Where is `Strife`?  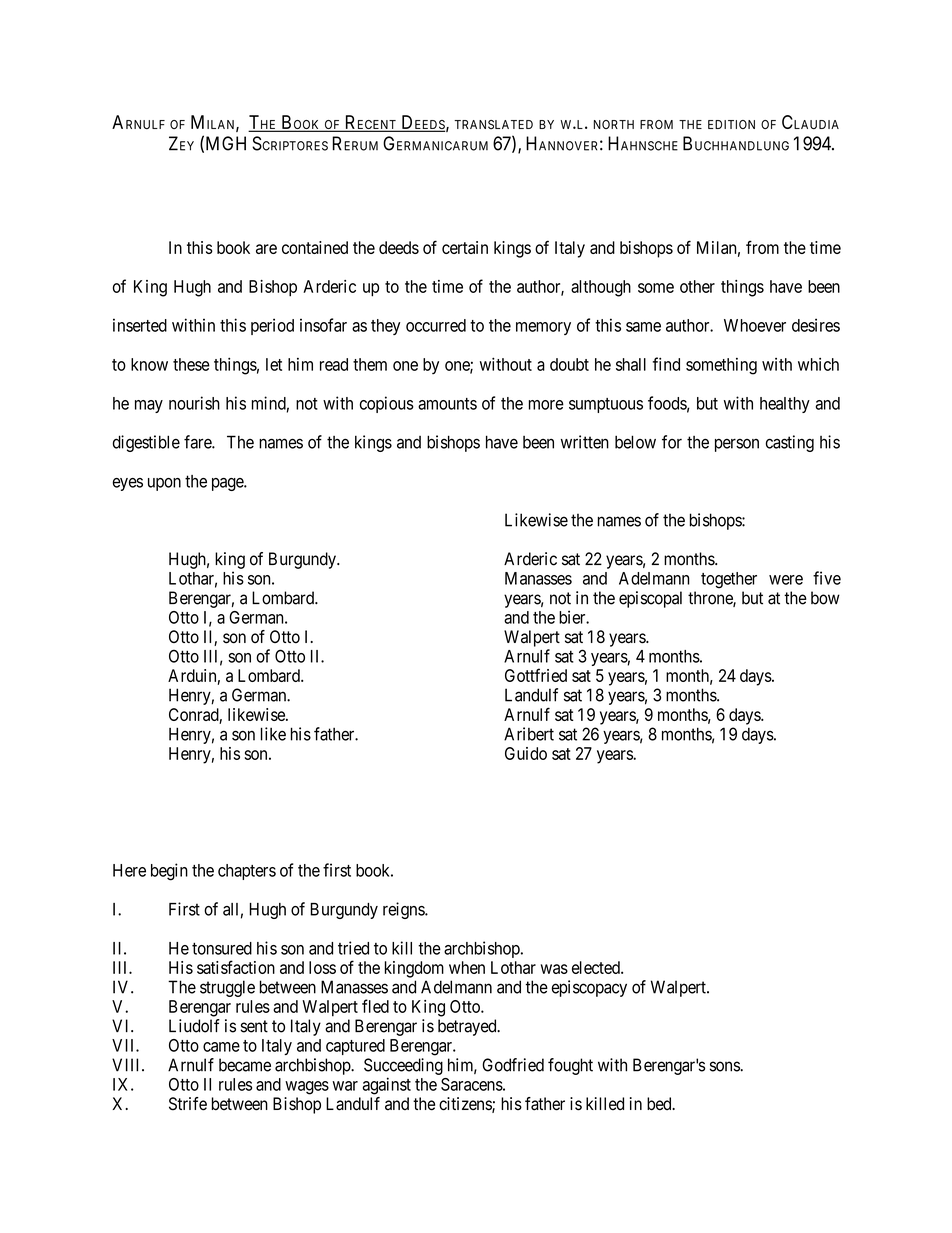
Strife is located at coordinates (188, 1104).
